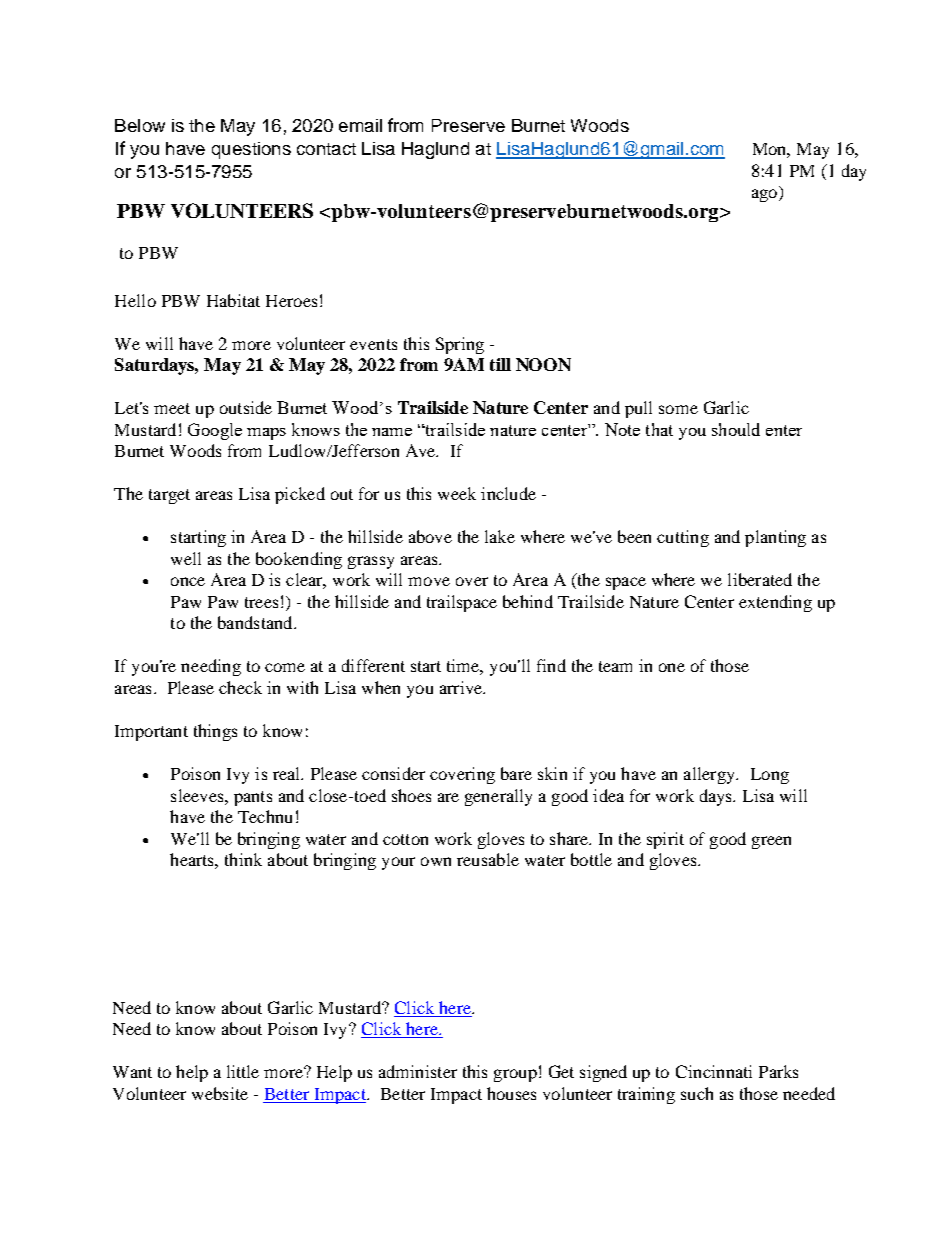  What do you see at coordinates (243, 1071) in the screenshot?
I see `little` at bounding box center [243, 1071].
